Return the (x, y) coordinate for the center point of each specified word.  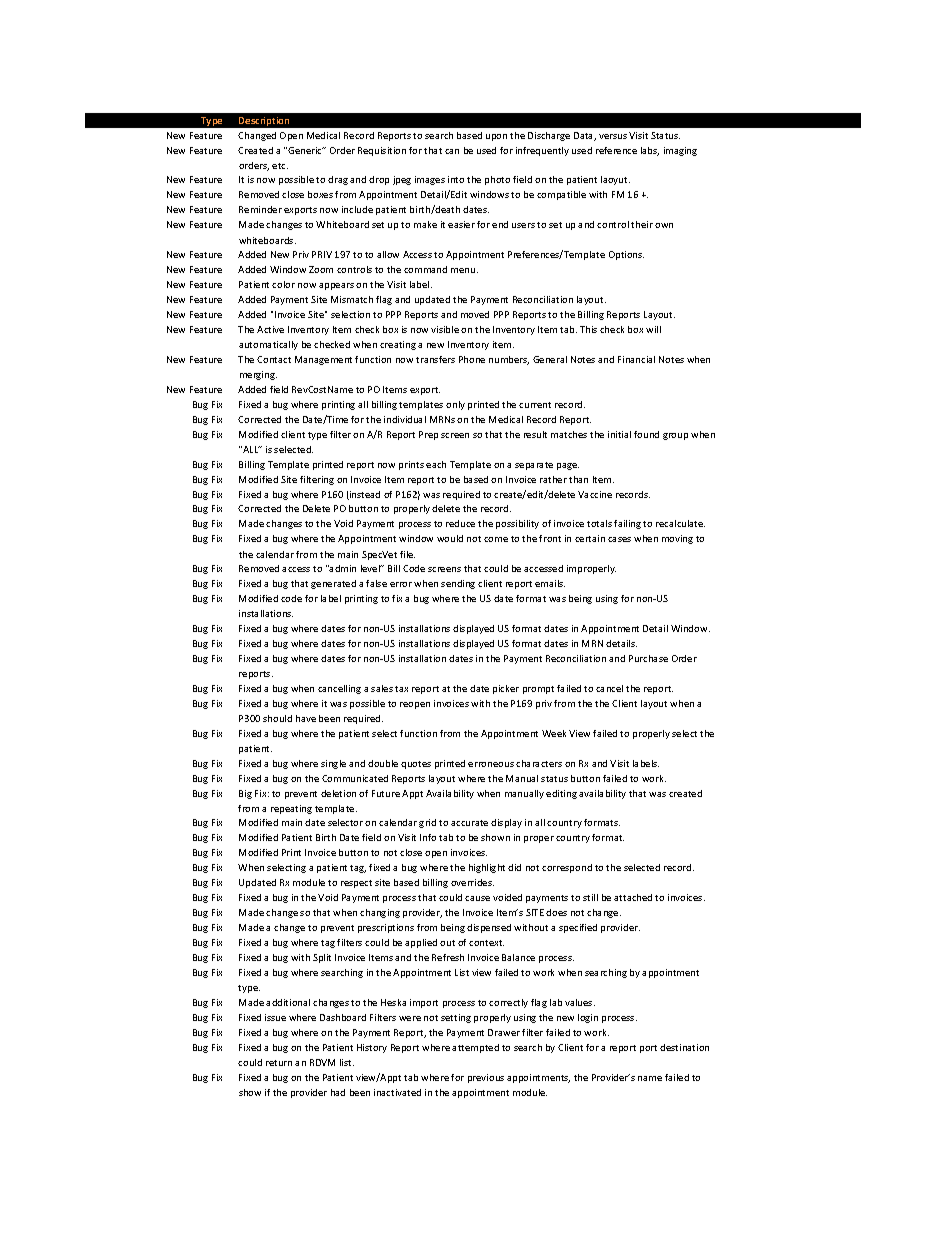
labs (650, 151)
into (456, 179)
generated (333, 584)
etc (280, 166)
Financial (636, 359)
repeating (291, 809)
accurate (469, 823)
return (279, 1063)
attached (633, 897)
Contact (274, 359)
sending (458, 584)
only (455, 405)
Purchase (648, 658)
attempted (475, 1048)
